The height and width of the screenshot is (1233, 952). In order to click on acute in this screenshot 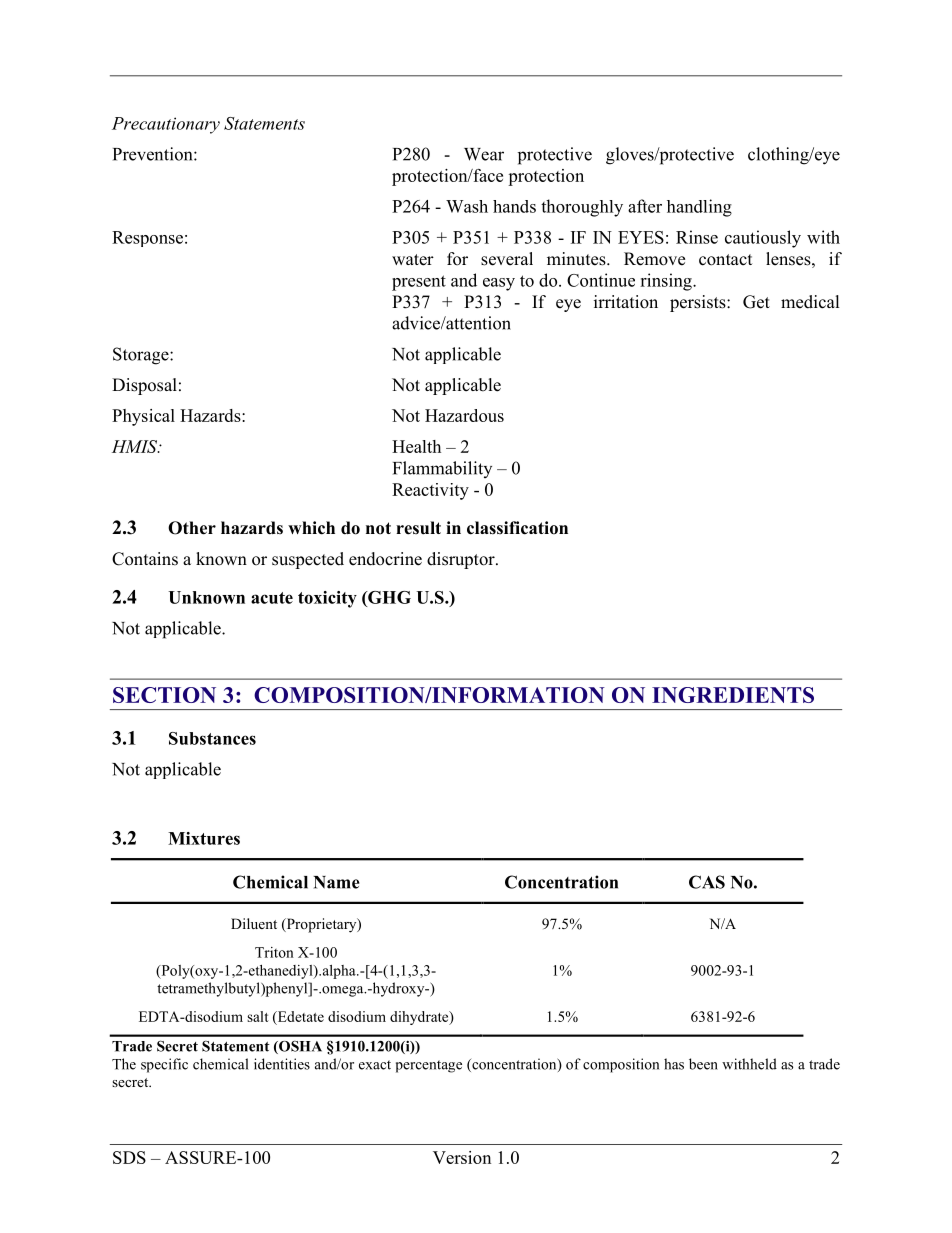, I will do `click(272, 598)`.
